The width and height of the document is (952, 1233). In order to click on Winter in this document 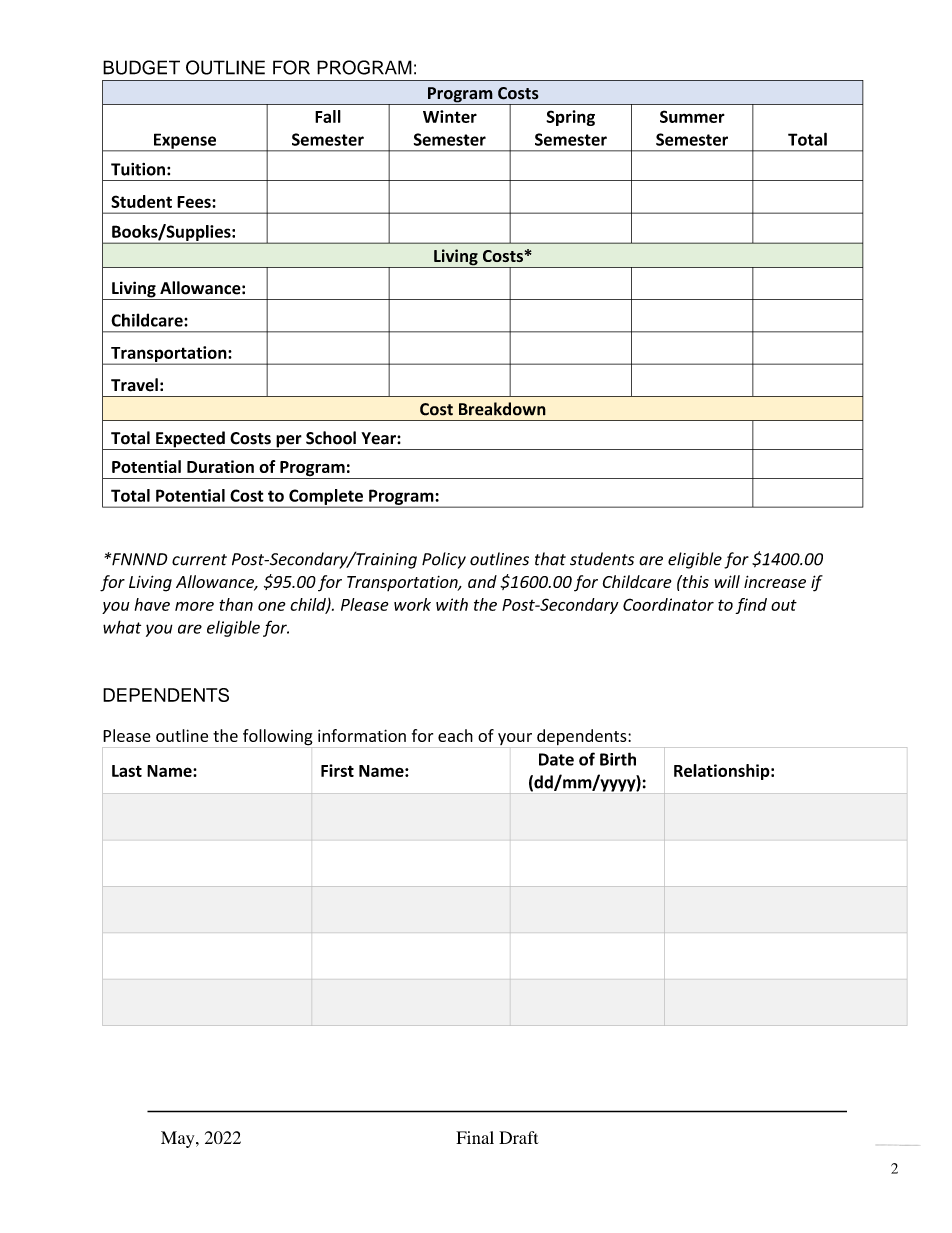, I will do `click(450, 116)`.
